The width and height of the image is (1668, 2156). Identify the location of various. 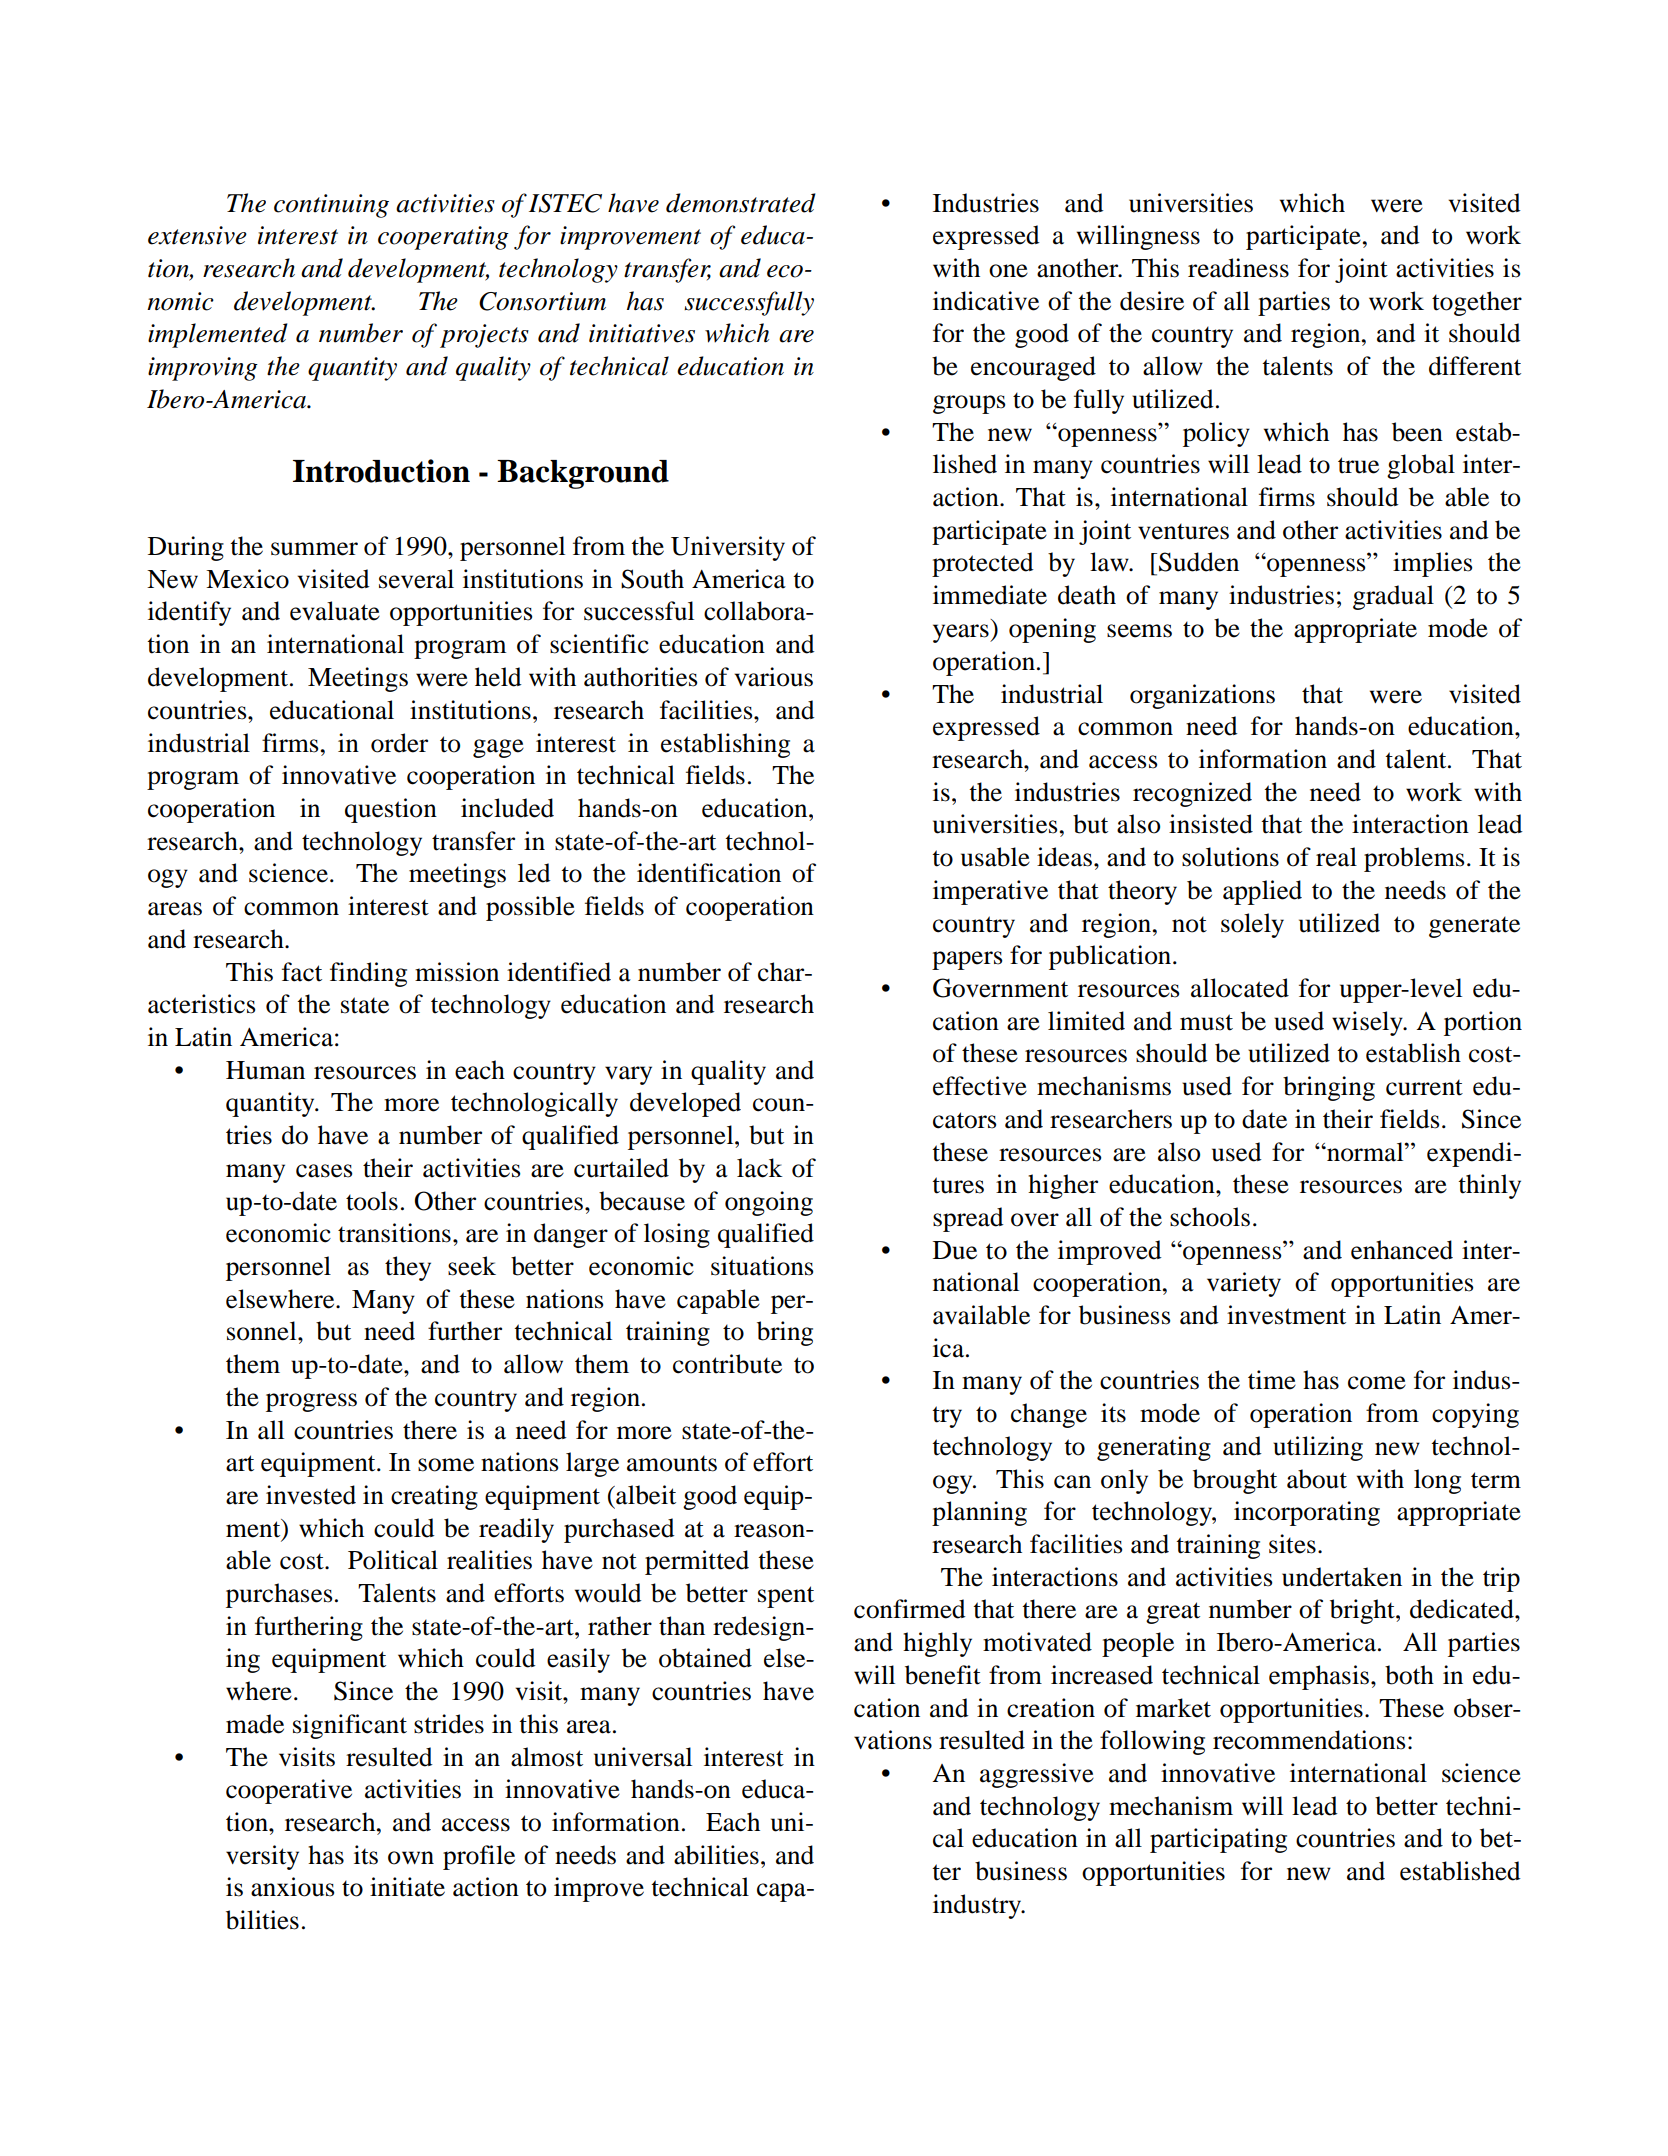
(774, 677).
